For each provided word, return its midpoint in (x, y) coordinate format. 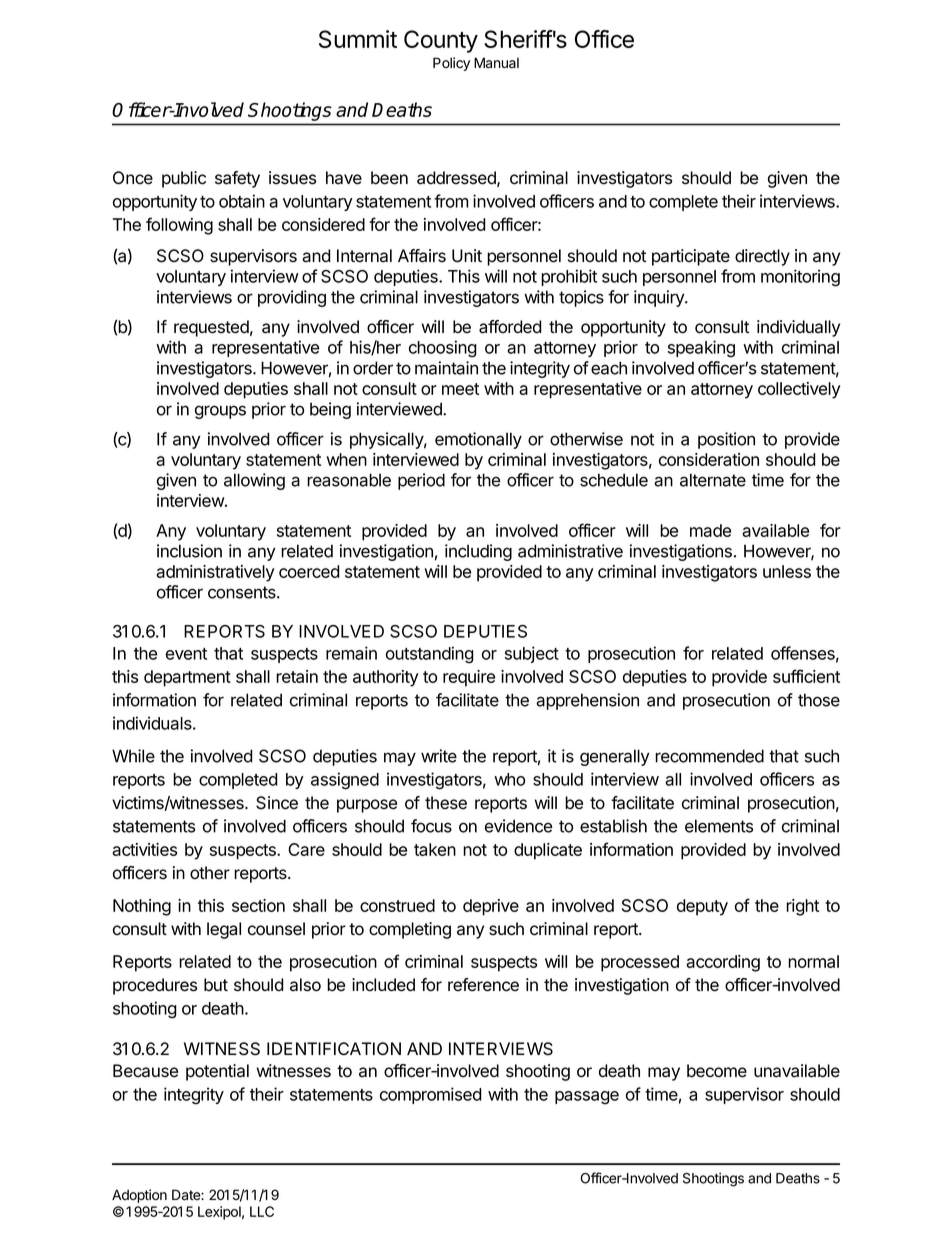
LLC (262, 1211)
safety (237, 179)
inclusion (189, 551)
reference (483, 985)
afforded (510, 327)
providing (292, 298)
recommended (709, 756)
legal (224, 930)
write (439, 756)
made (710, 530)
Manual (496, 63)
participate (691, 257)
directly (762, 257)
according (723, 963)
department (187, 678)
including (478, 552)
